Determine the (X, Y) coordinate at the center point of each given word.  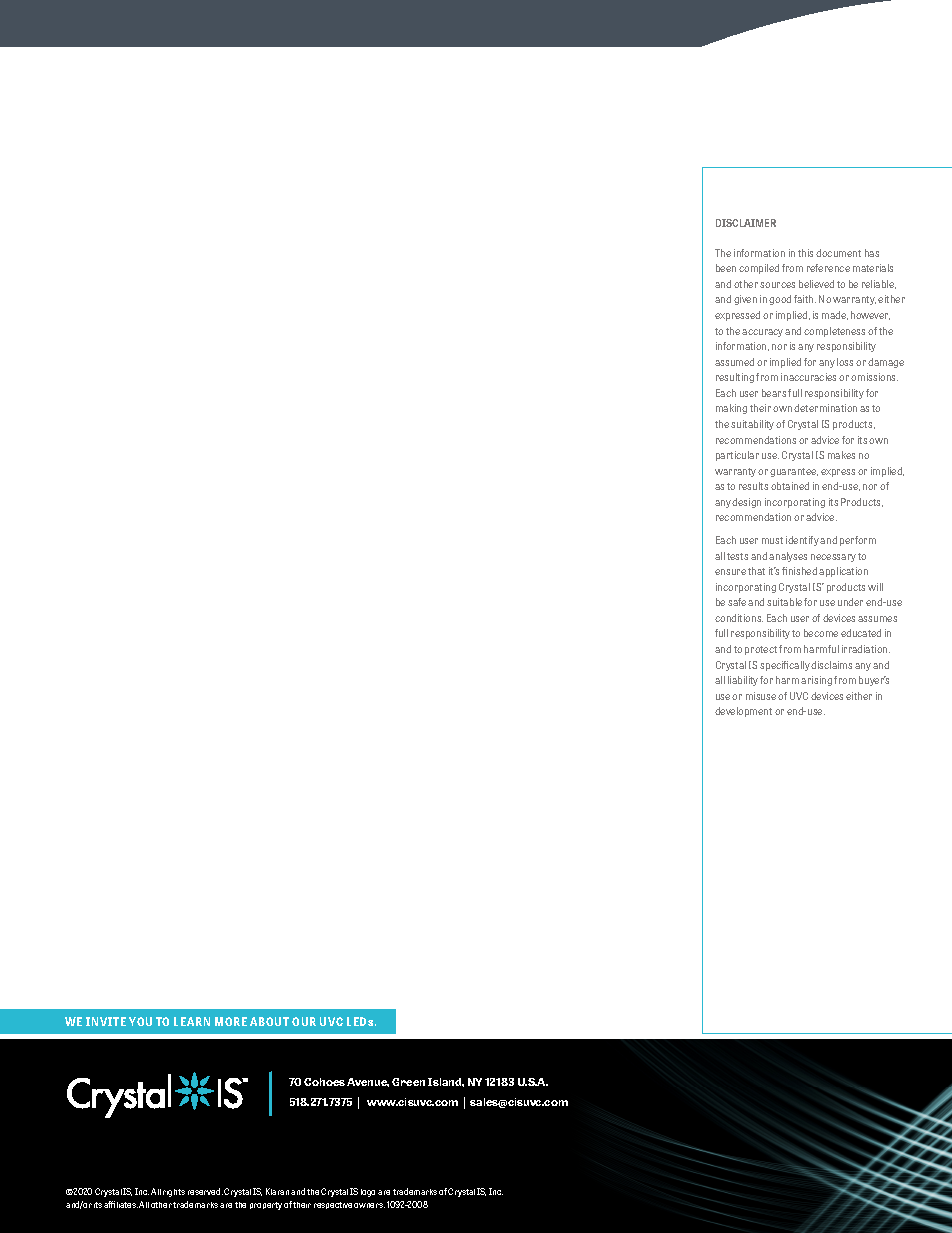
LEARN (192, 1021)
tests (737, 556)
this (805, 253)
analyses (788, 557)
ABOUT (269, 1021)
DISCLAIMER (746, 223)
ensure (730, 572)
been (726, 268)
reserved (205, 1191)
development (743, 712)
